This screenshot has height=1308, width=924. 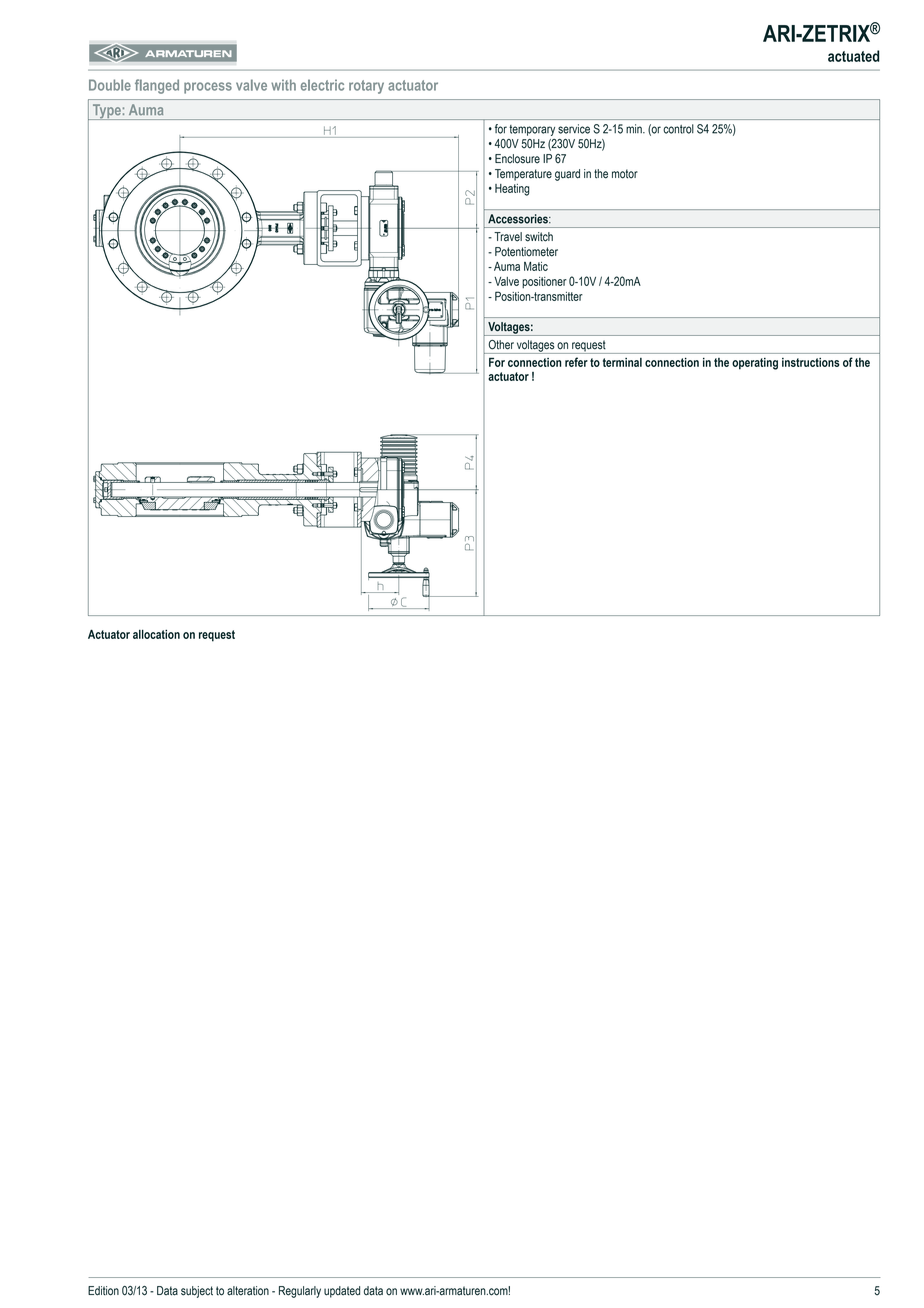 What do you see at coordinates (156, 634) in the screenshot?
I see `allocation` at bounding box center [156, 634].
